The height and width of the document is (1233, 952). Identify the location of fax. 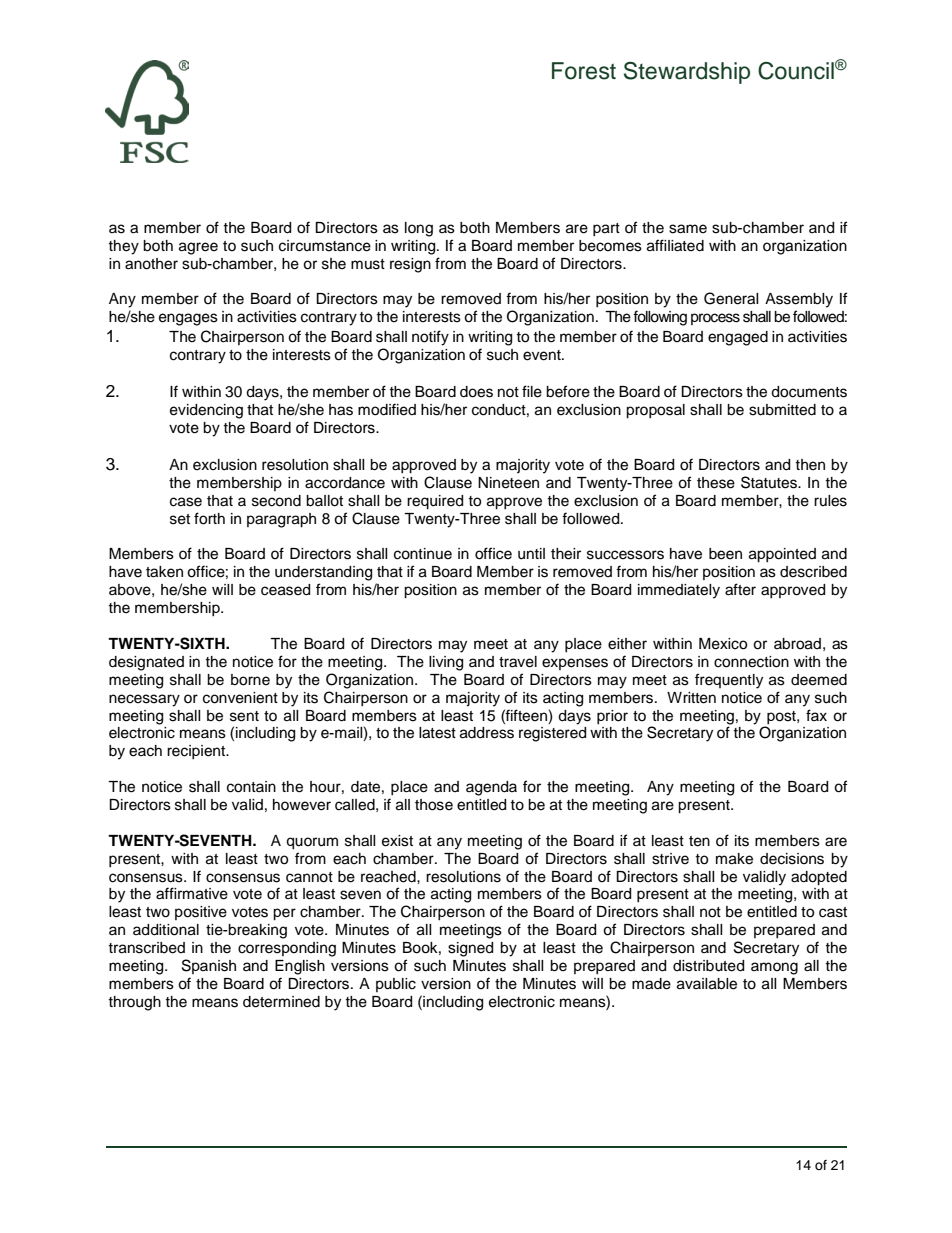
(816, 715).
